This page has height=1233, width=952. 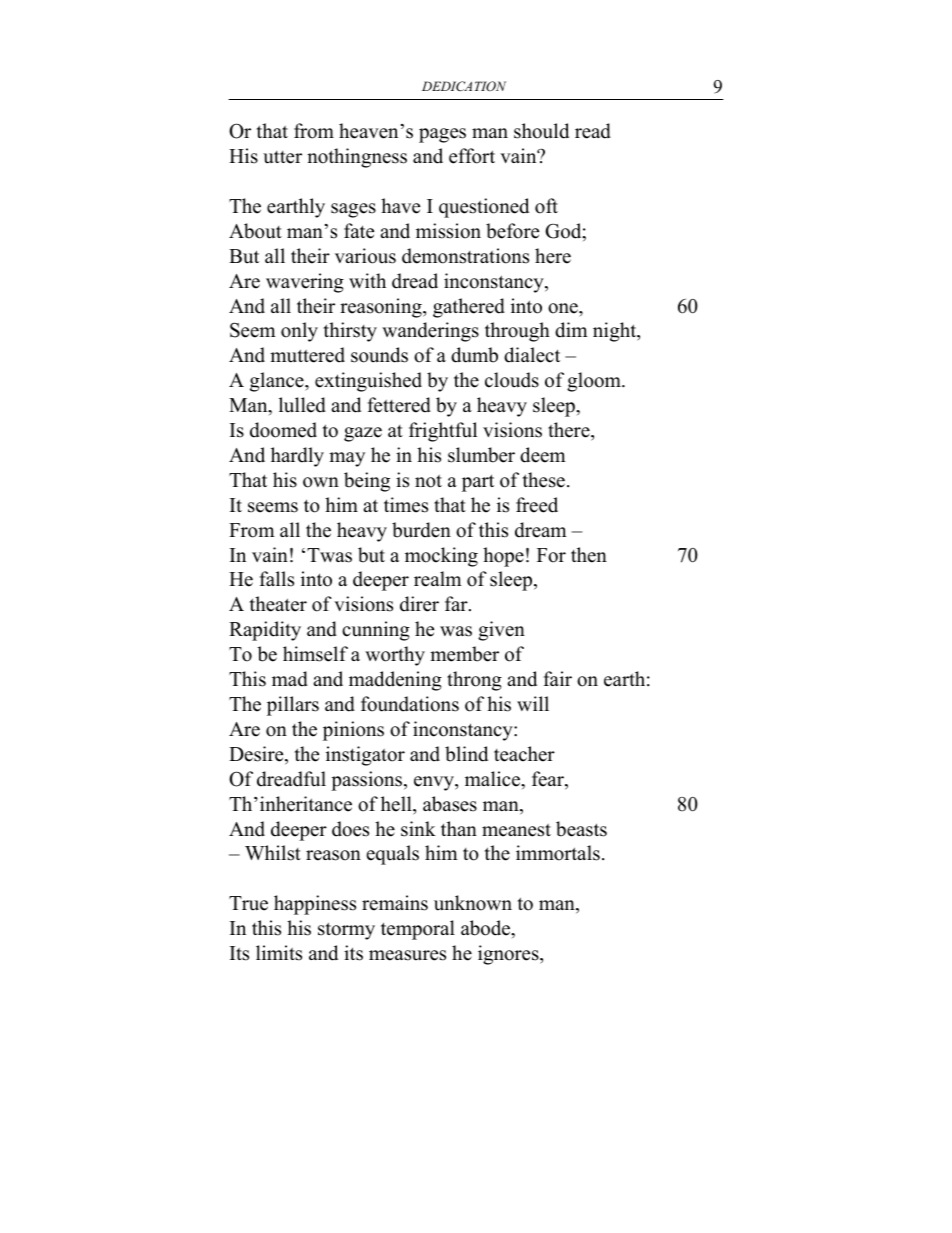 I want to click on dim, so click(x=571, y=330).
